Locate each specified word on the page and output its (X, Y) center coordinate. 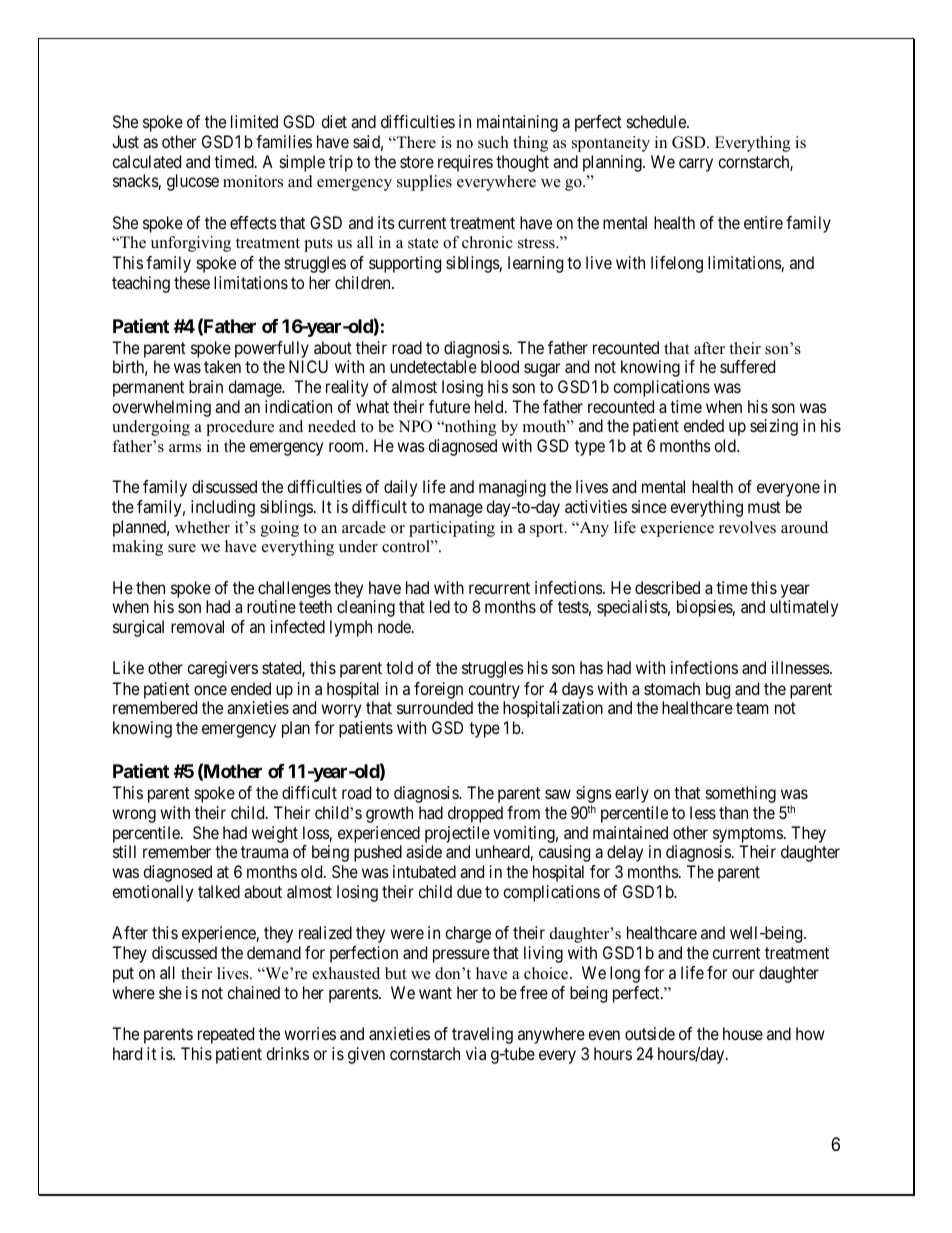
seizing (774, 427)
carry (696, 165)
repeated (226, 1035)
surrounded (435, 707)
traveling (482, 1035)
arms (185, 448)
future (449, 406)
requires (465, 163)
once (210, 690)
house (743, 1033)
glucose (193, 182)
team (752, 708)
